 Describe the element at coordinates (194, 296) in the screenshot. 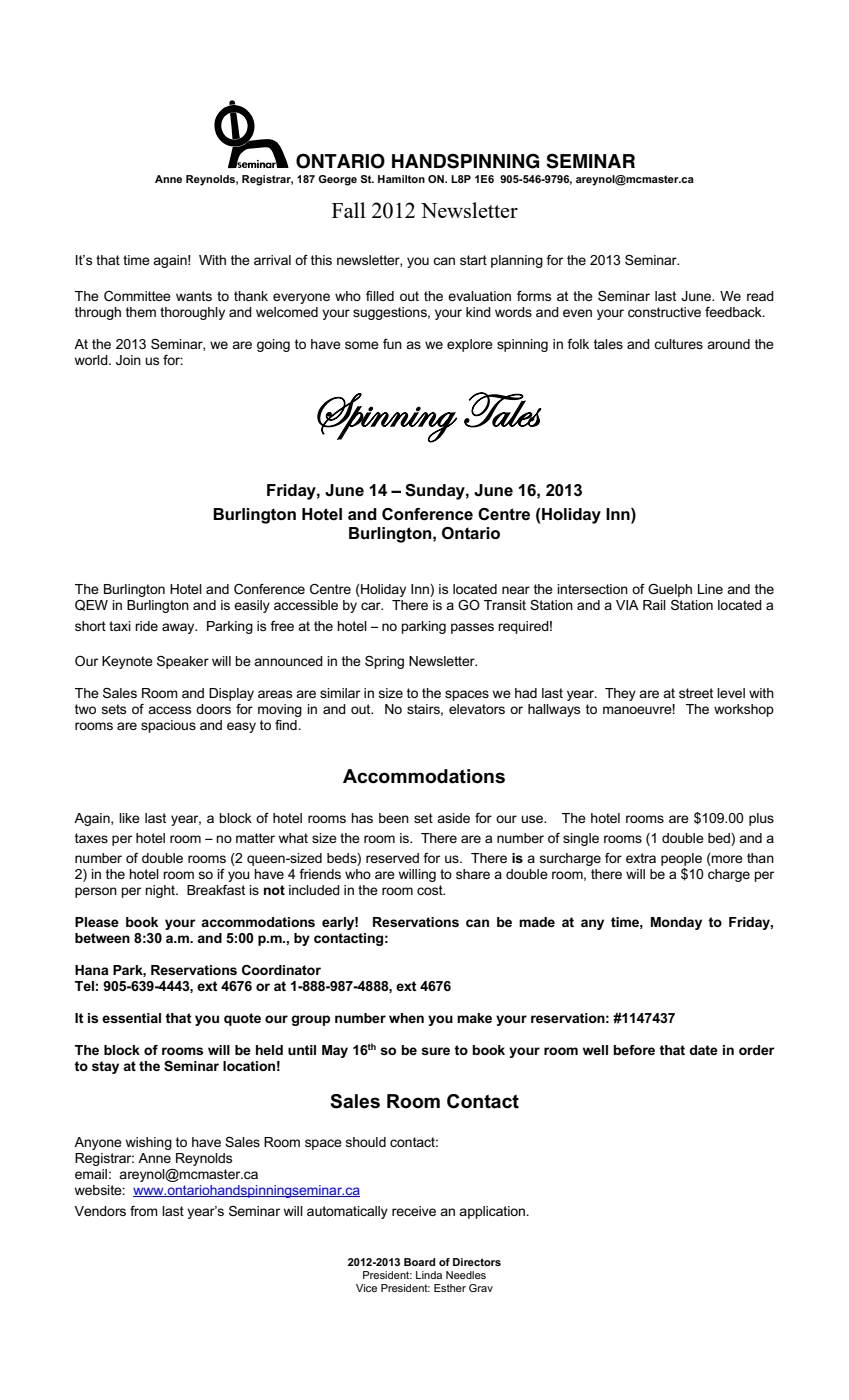

I see `wants` at that location.
